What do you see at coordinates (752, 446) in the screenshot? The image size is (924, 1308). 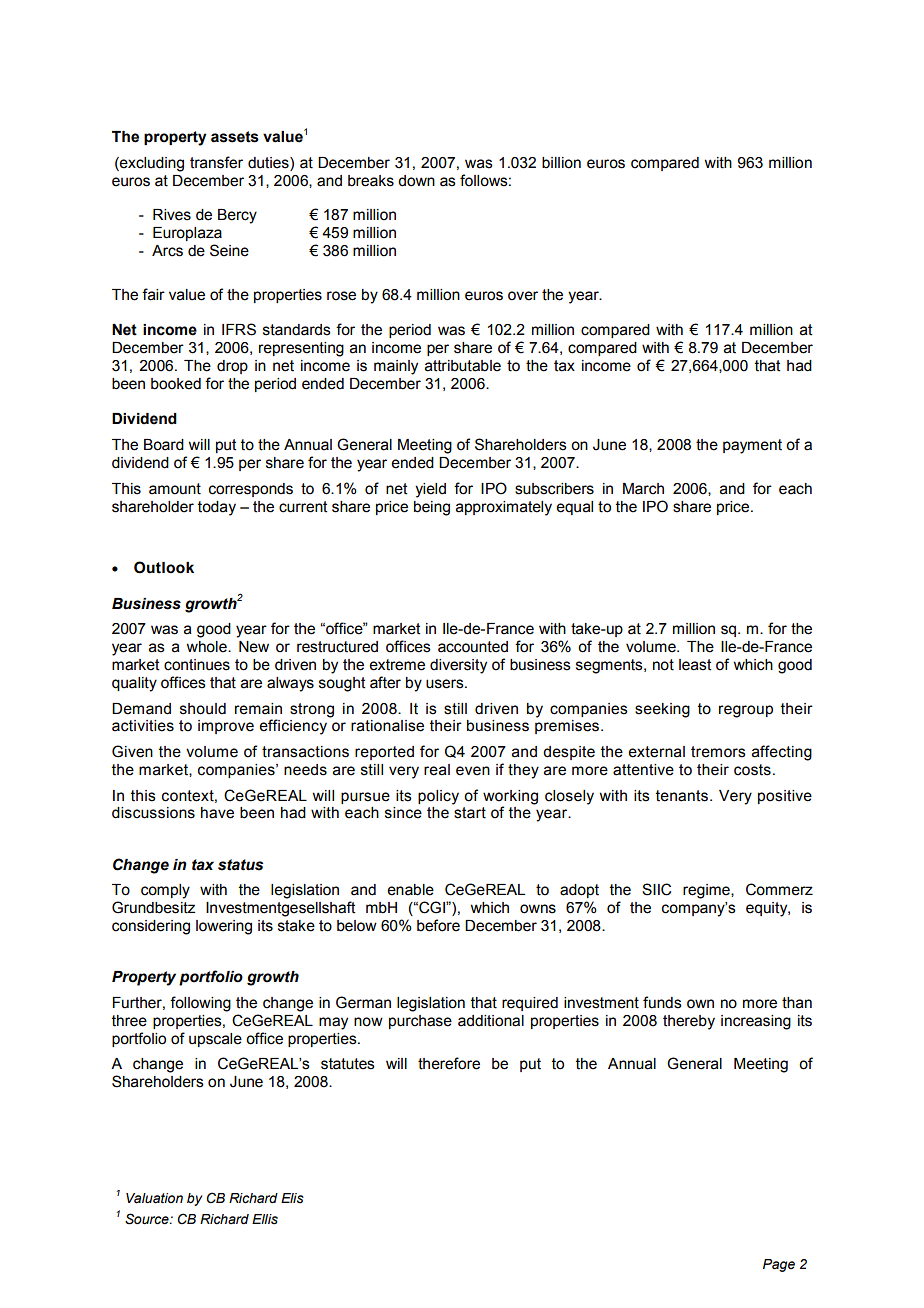 I see `payment` at bounding box center [752, 446].
